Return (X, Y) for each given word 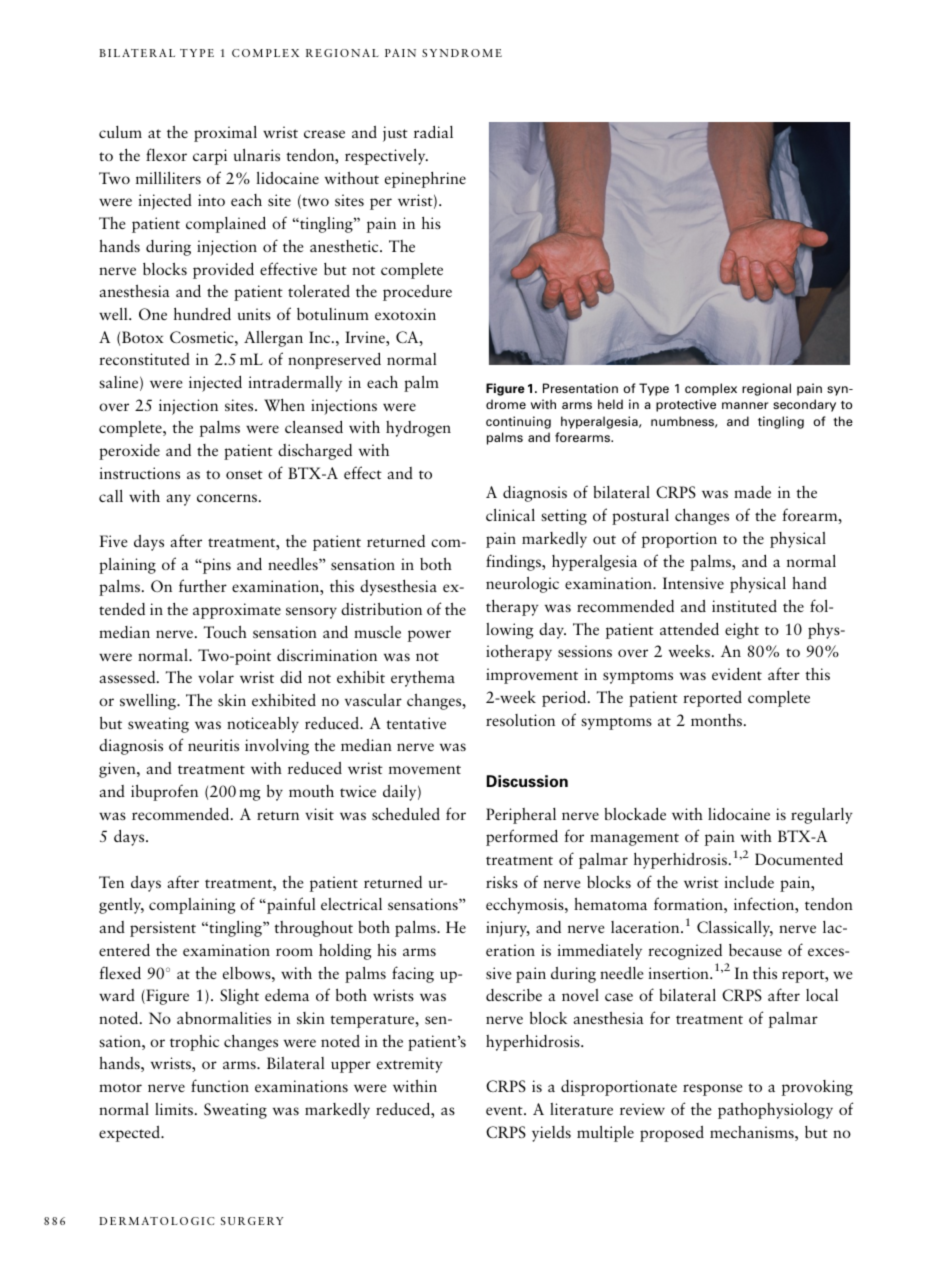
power (429, 636)
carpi (210, 157)
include (749, 882)
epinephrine (425, 180)
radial (433, 131)
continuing (518, 422)
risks (502, 882)
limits (175, 1109)
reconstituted (144, 359)
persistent (163, 929)
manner (745, 405)
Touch (225, 632)
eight (742, 631)
